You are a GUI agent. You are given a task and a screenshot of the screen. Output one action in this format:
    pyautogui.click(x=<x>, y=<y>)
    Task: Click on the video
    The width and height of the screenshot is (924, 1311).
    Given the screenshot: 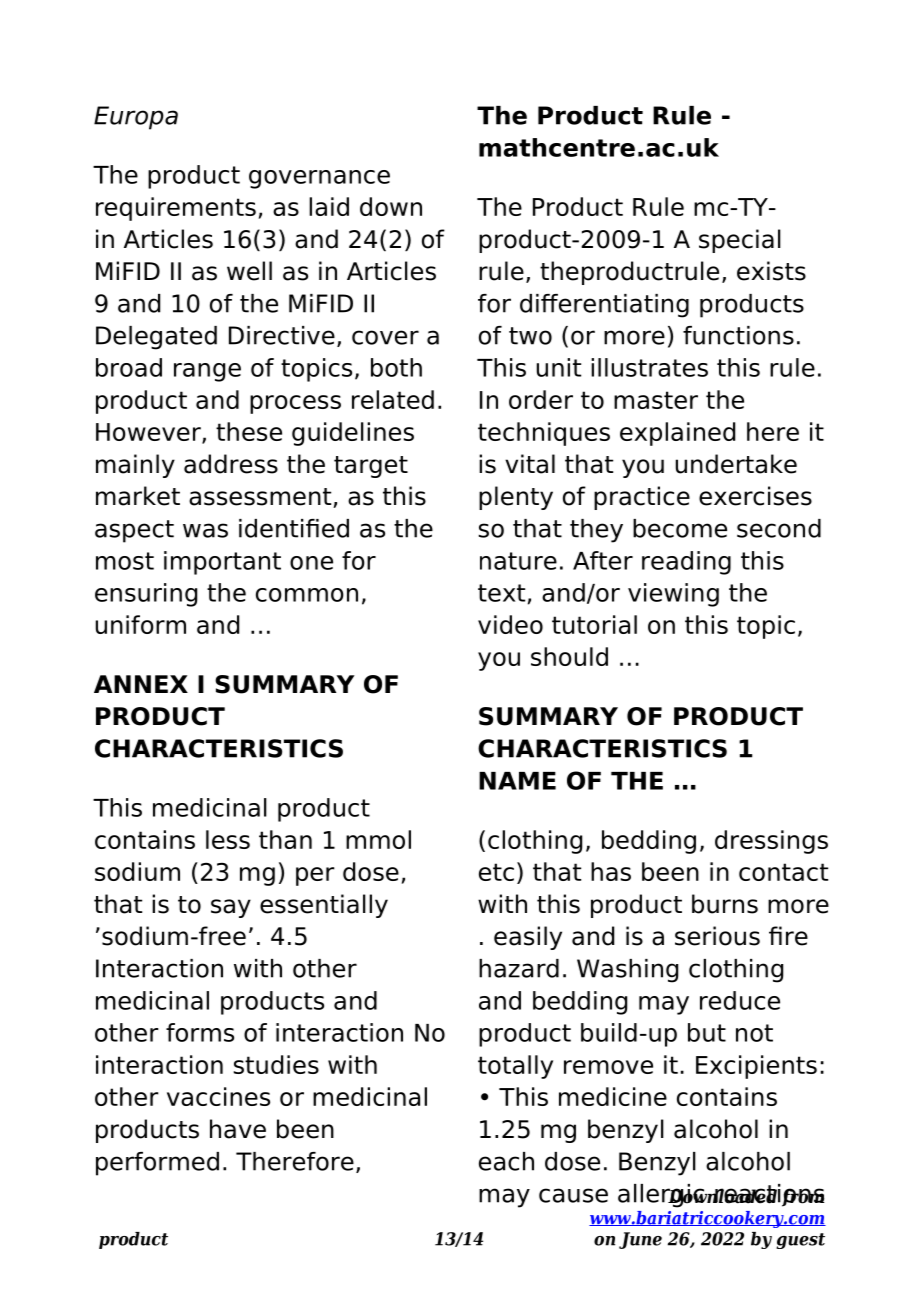 What is the action you would take?
    pyautogui.click(x=510, y=624)
